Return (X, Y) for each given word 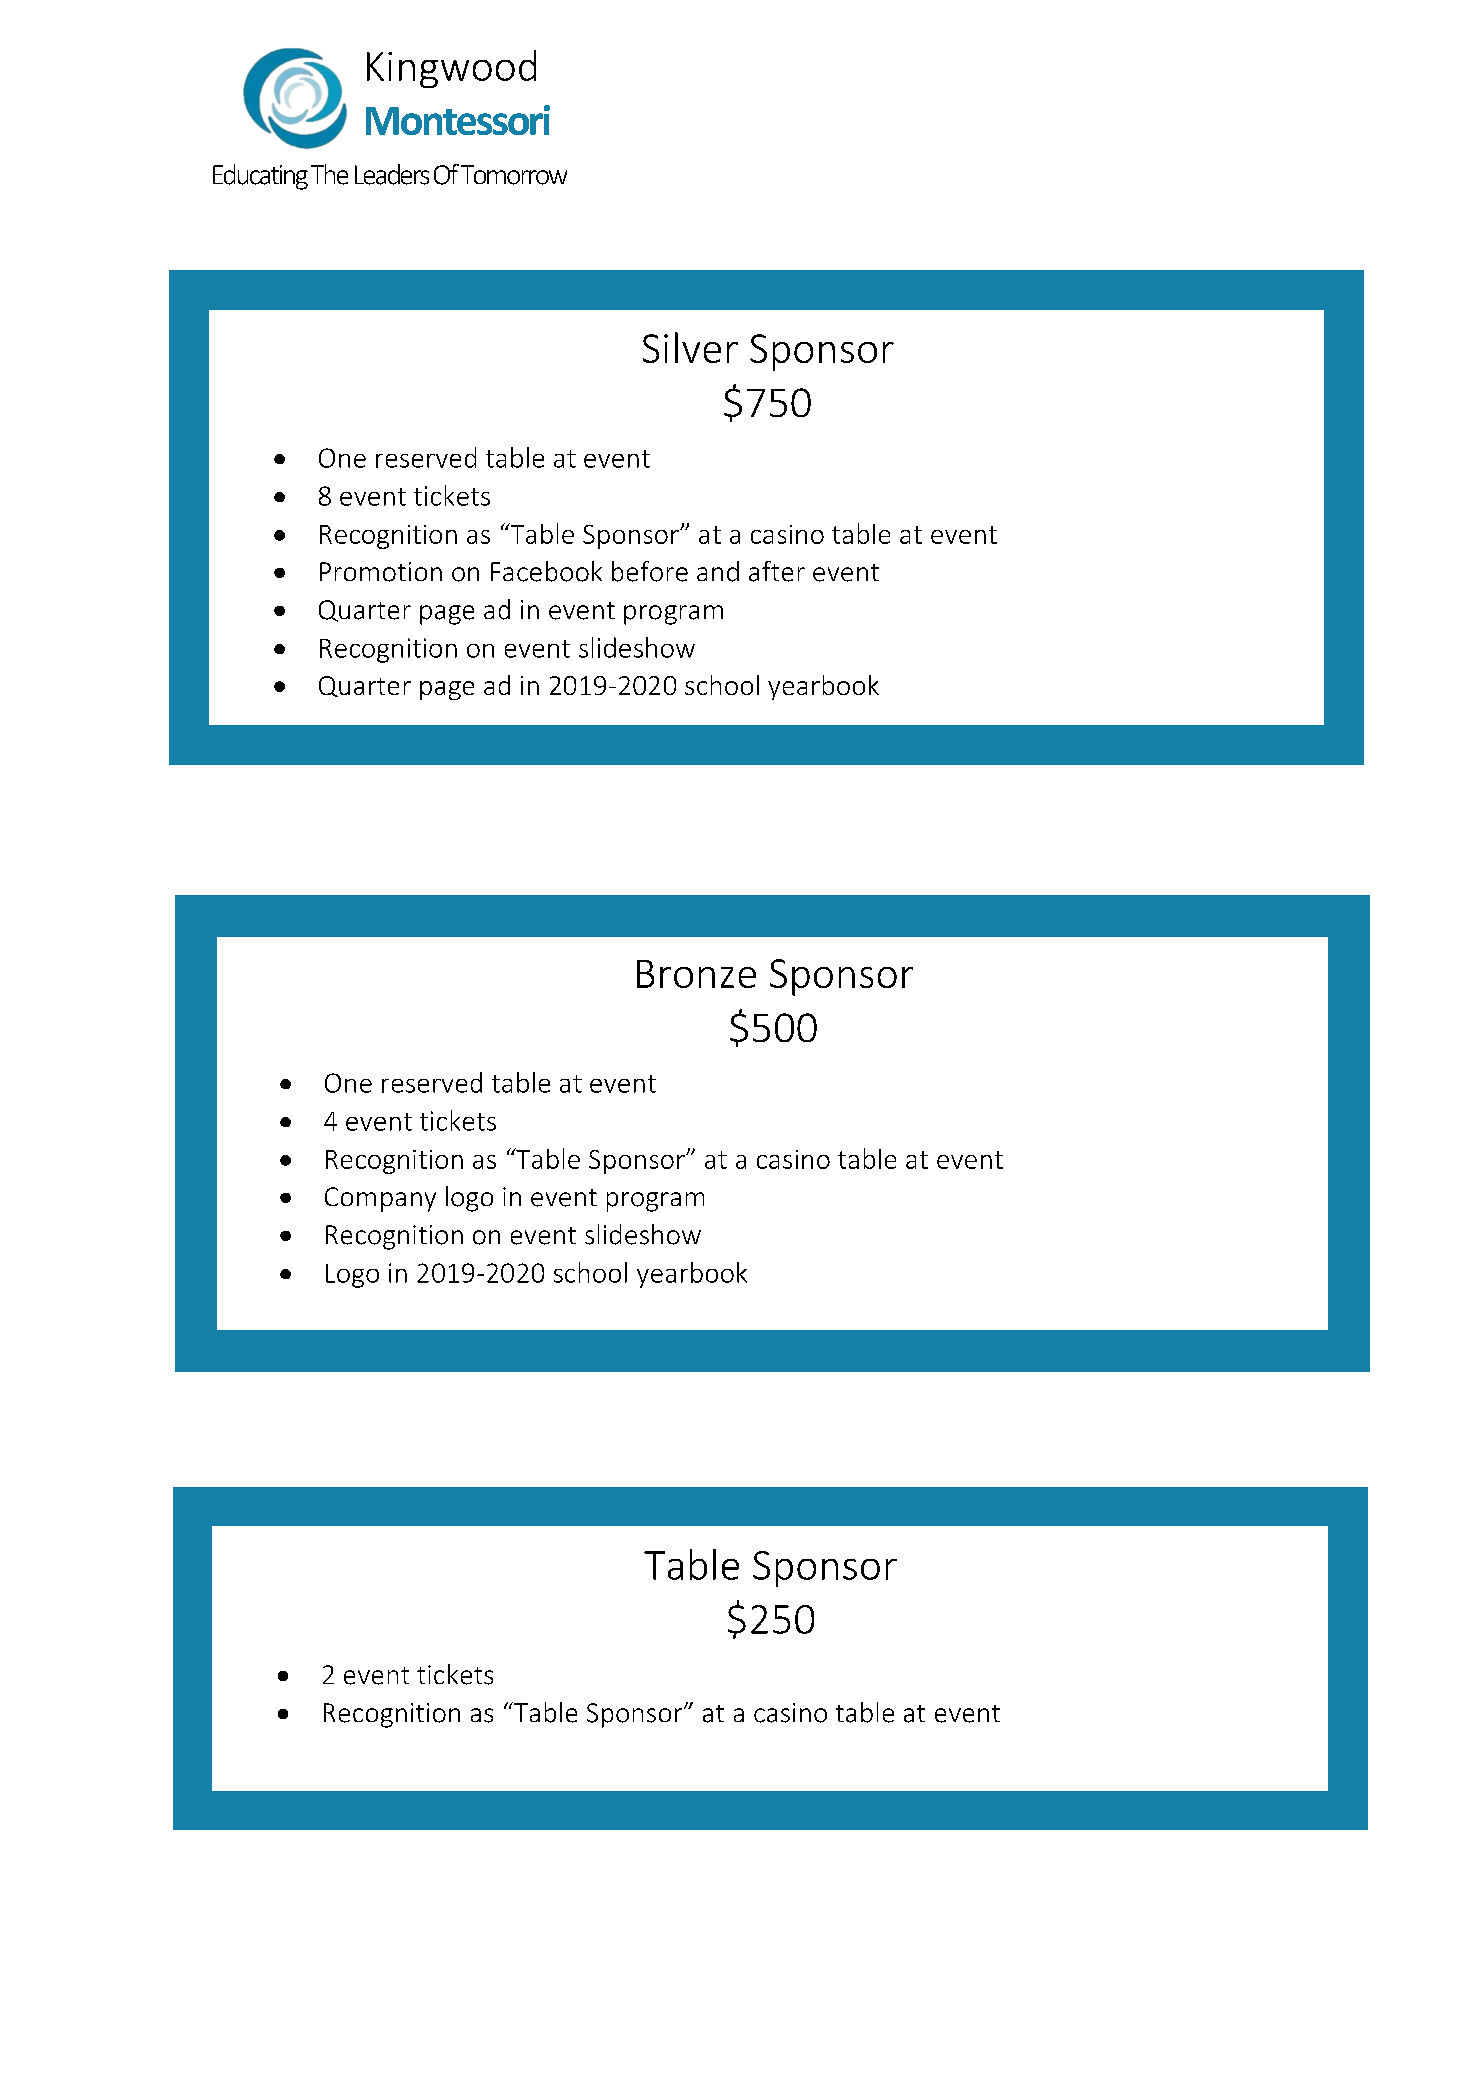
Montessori (458, 120)
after (777, 571)
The (329, 174)
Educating (260, 177)
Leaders (392, 174)
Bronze (696, 974)
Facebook (546, 571)
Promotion (381, 572)
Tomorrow (514, 175)
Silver (690, 347)
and (718, 571)
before (650, 571)
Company (380, 1199)
